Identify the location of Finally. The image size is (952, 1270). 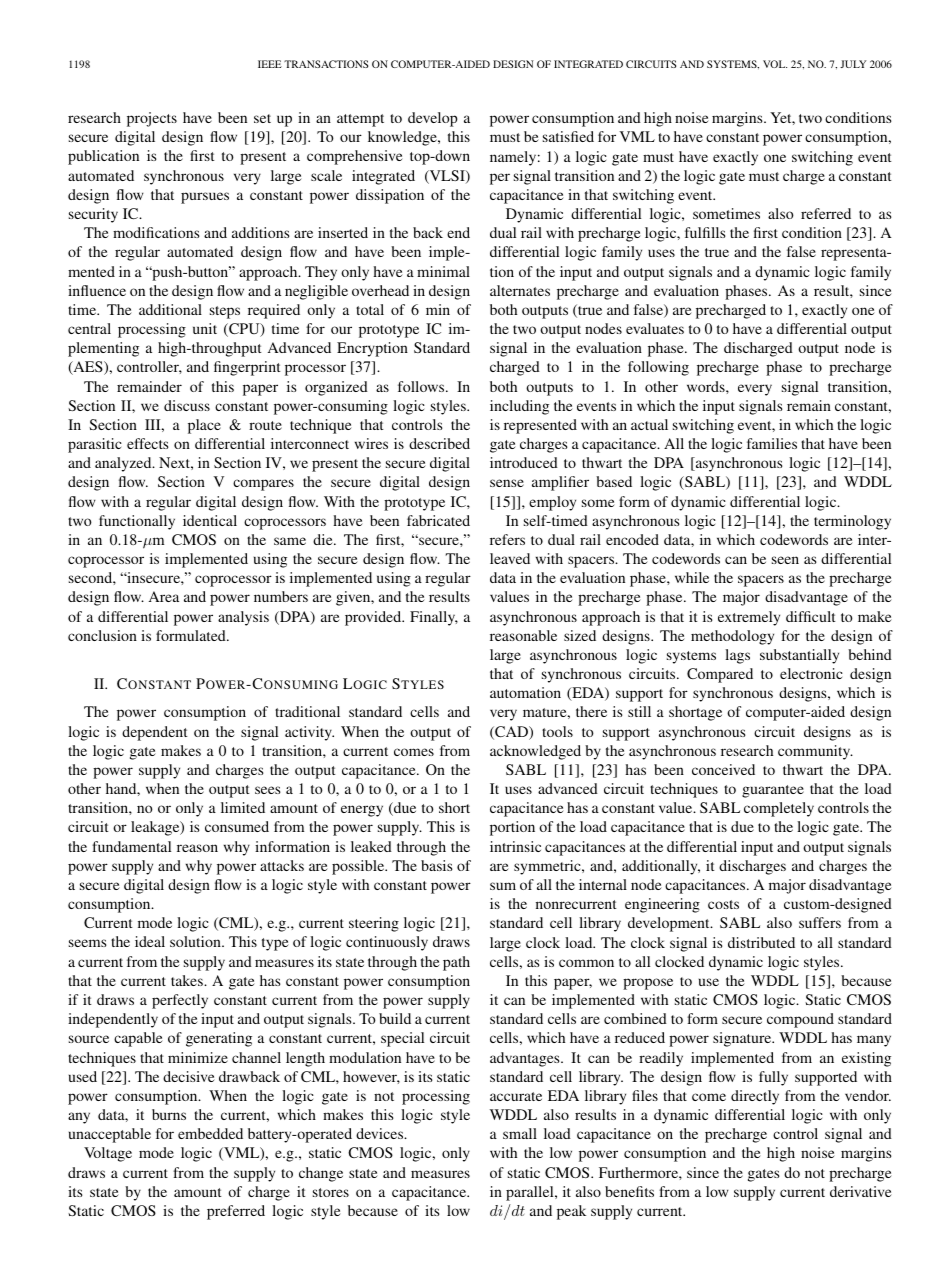
(434, 618).
